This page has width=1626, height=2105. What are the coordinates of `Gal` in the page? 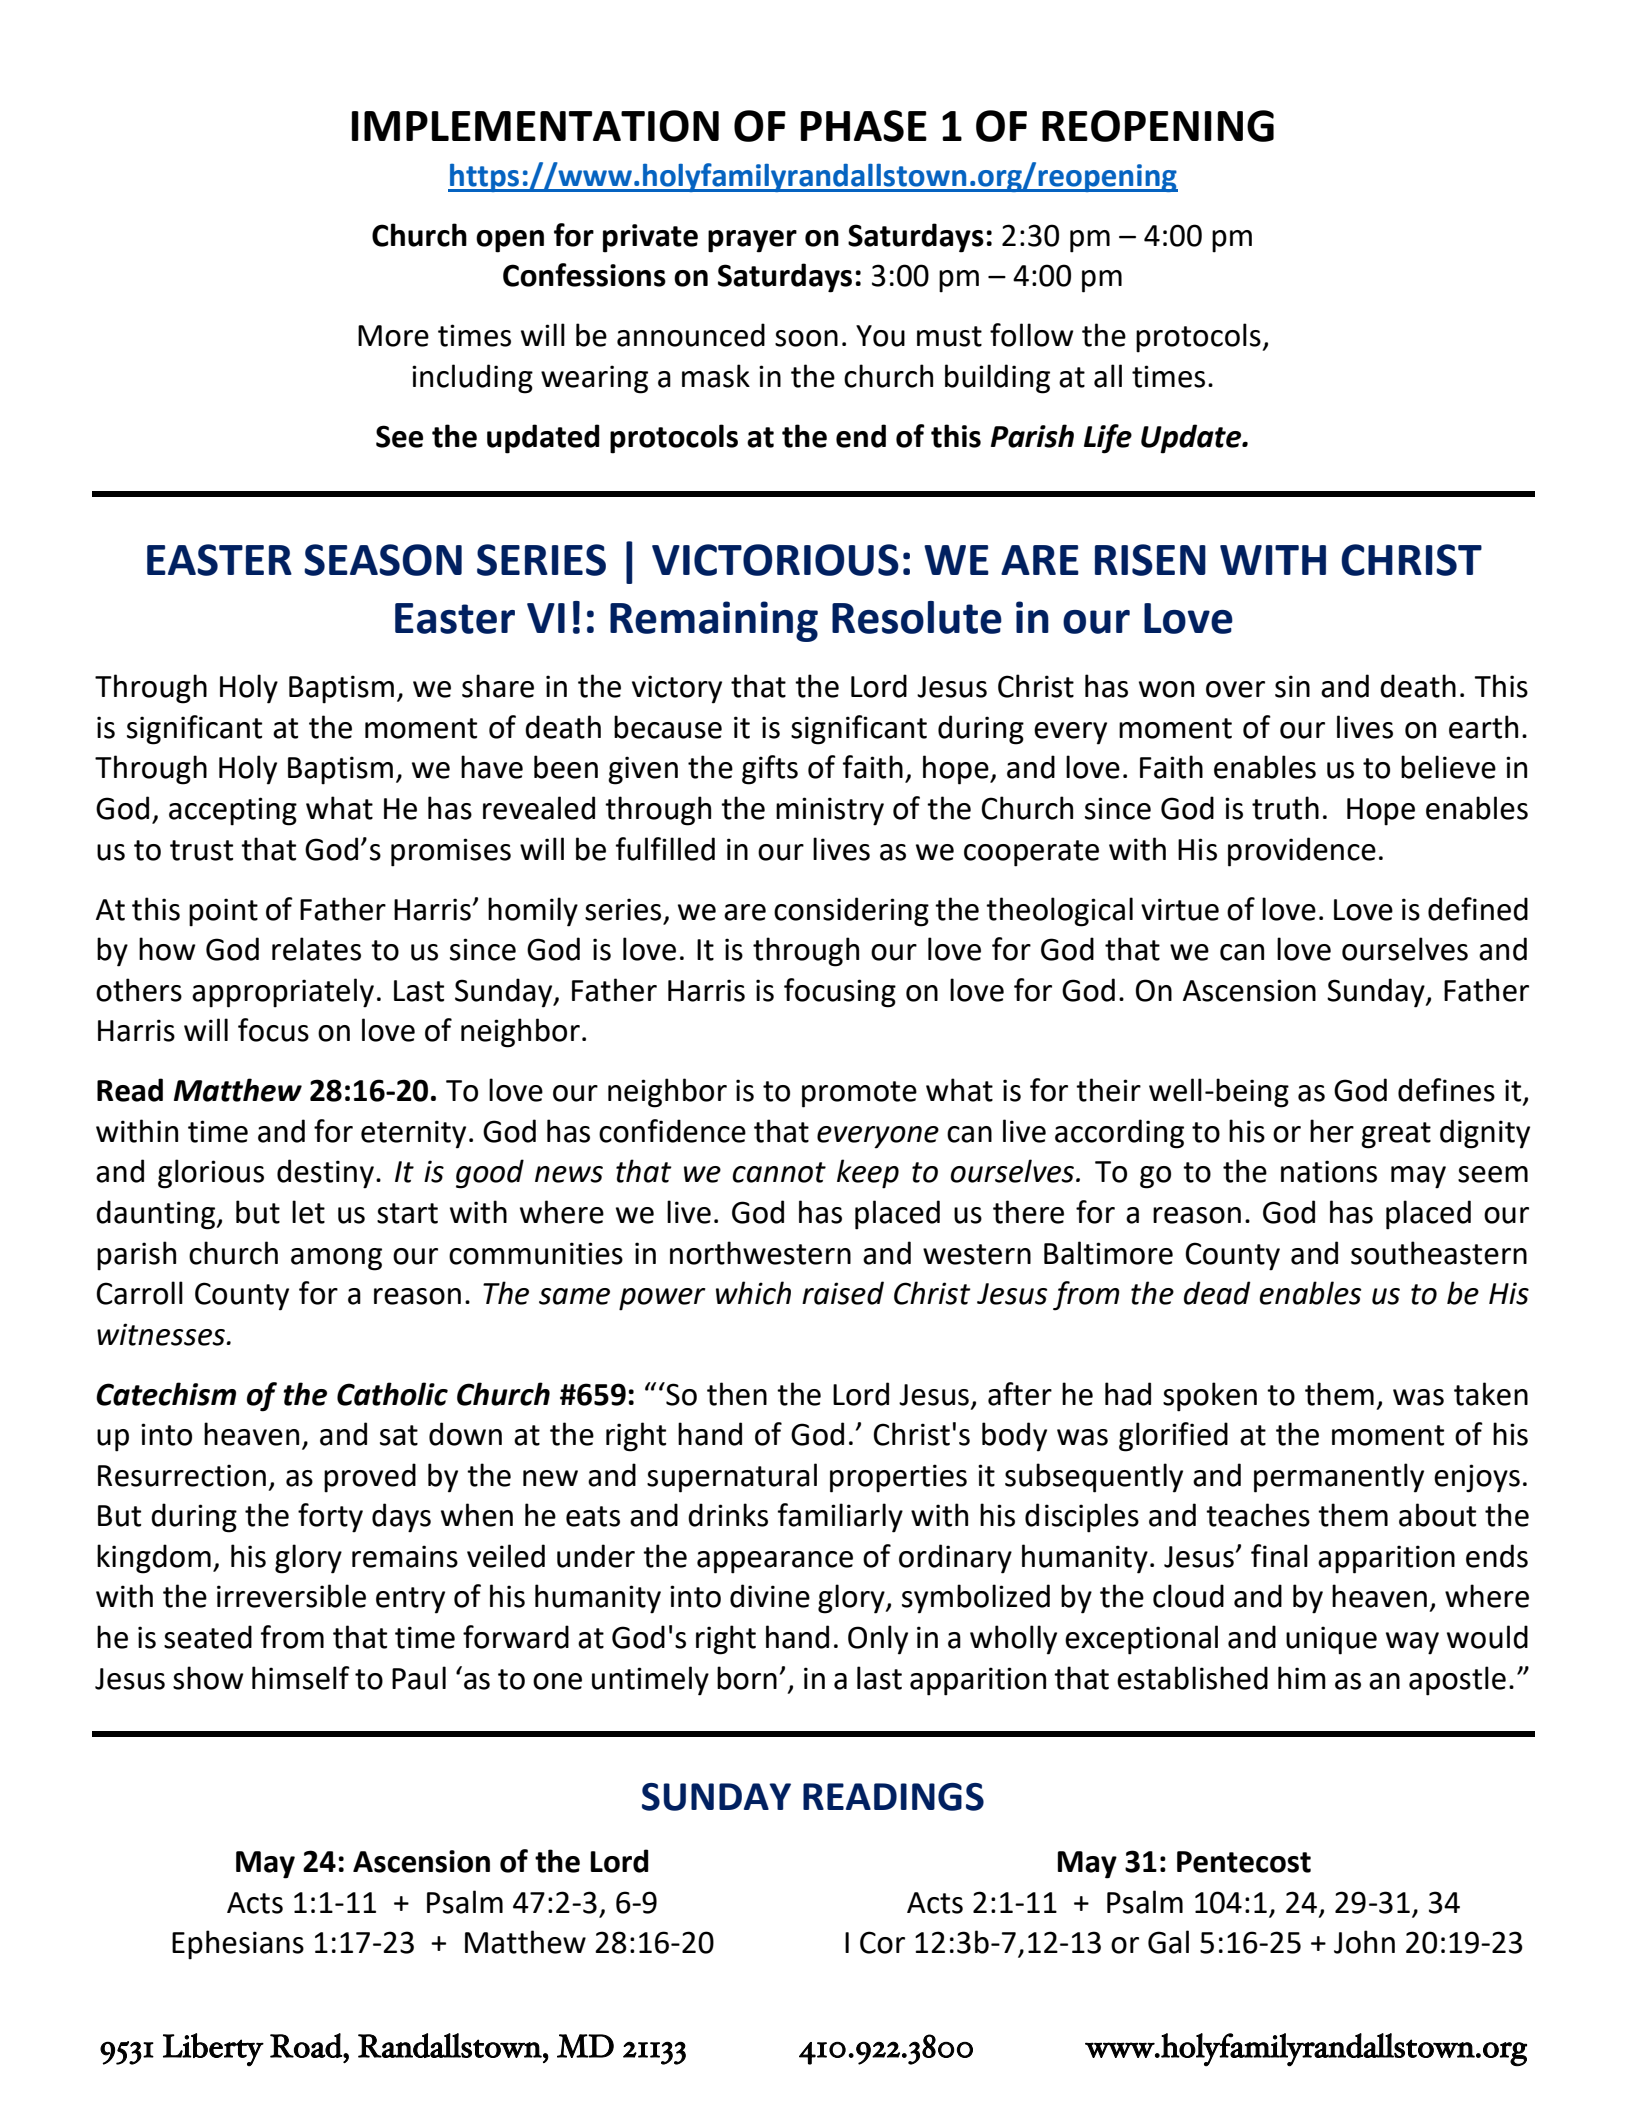 It's located at (1168, 1942).
